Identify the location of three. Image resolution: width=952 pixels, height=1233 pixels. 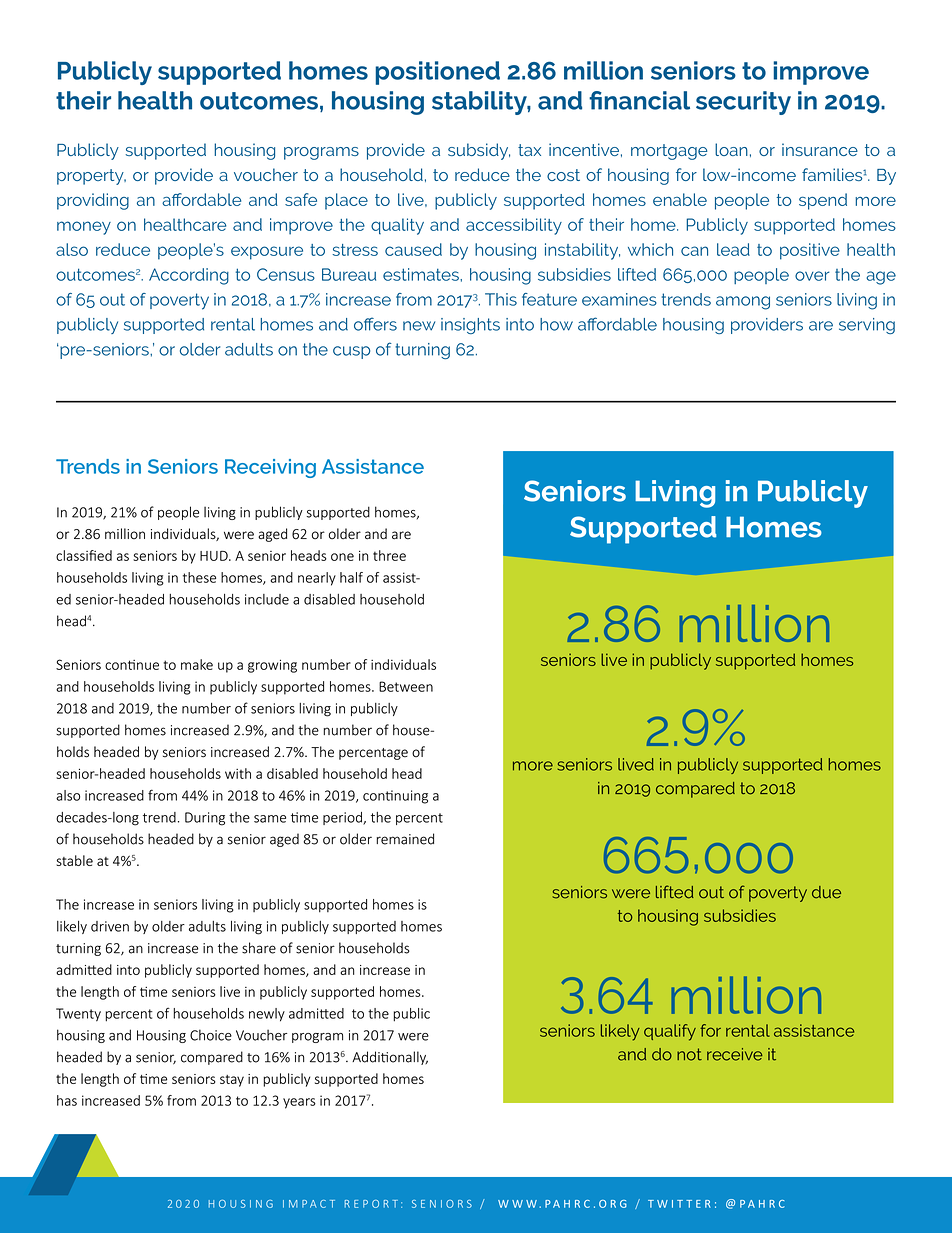
(389, 555).
